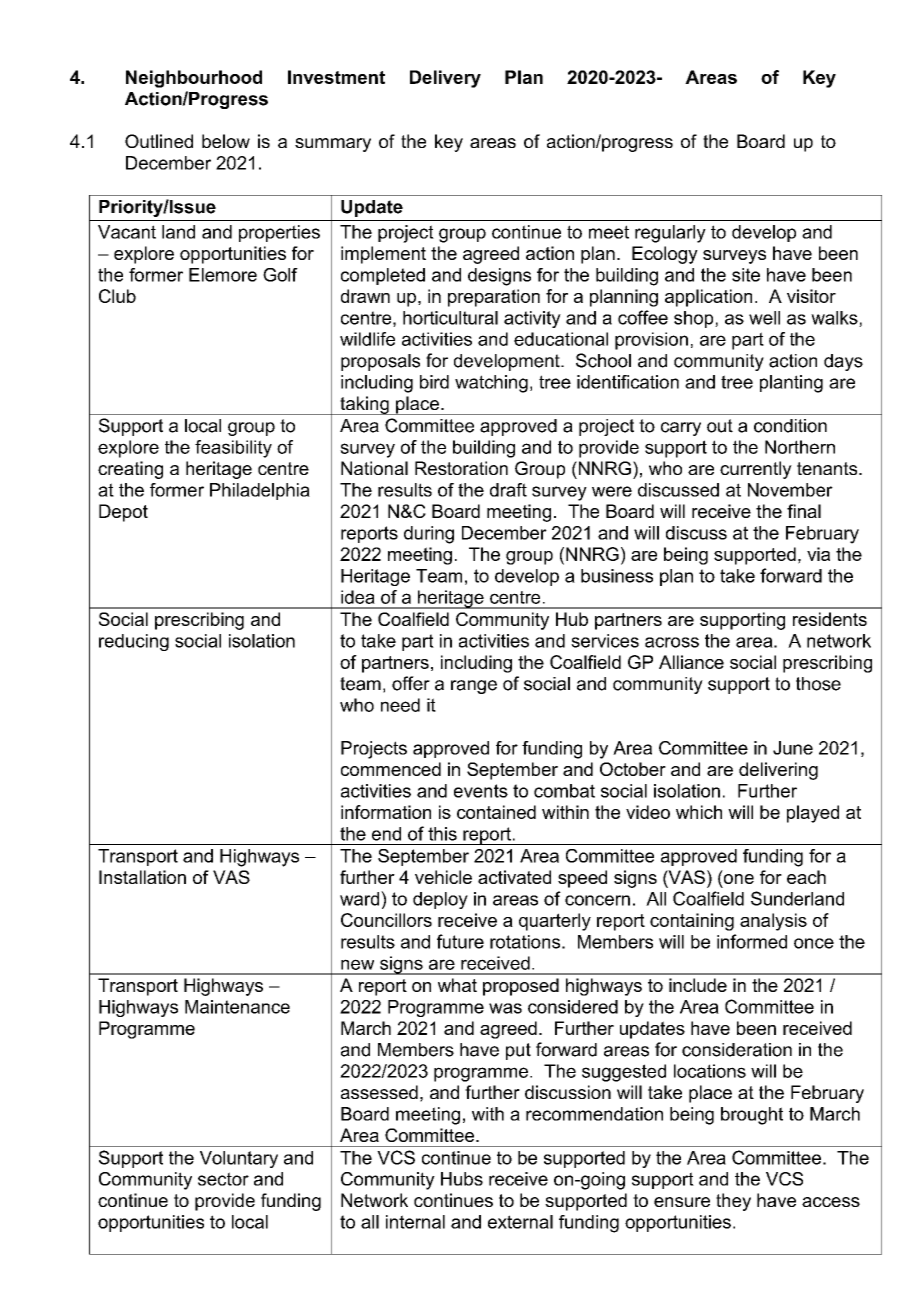 Image resolution: width=924 pixels, height=1308 pixels. I want to click on reducing, so click(134, 642).
